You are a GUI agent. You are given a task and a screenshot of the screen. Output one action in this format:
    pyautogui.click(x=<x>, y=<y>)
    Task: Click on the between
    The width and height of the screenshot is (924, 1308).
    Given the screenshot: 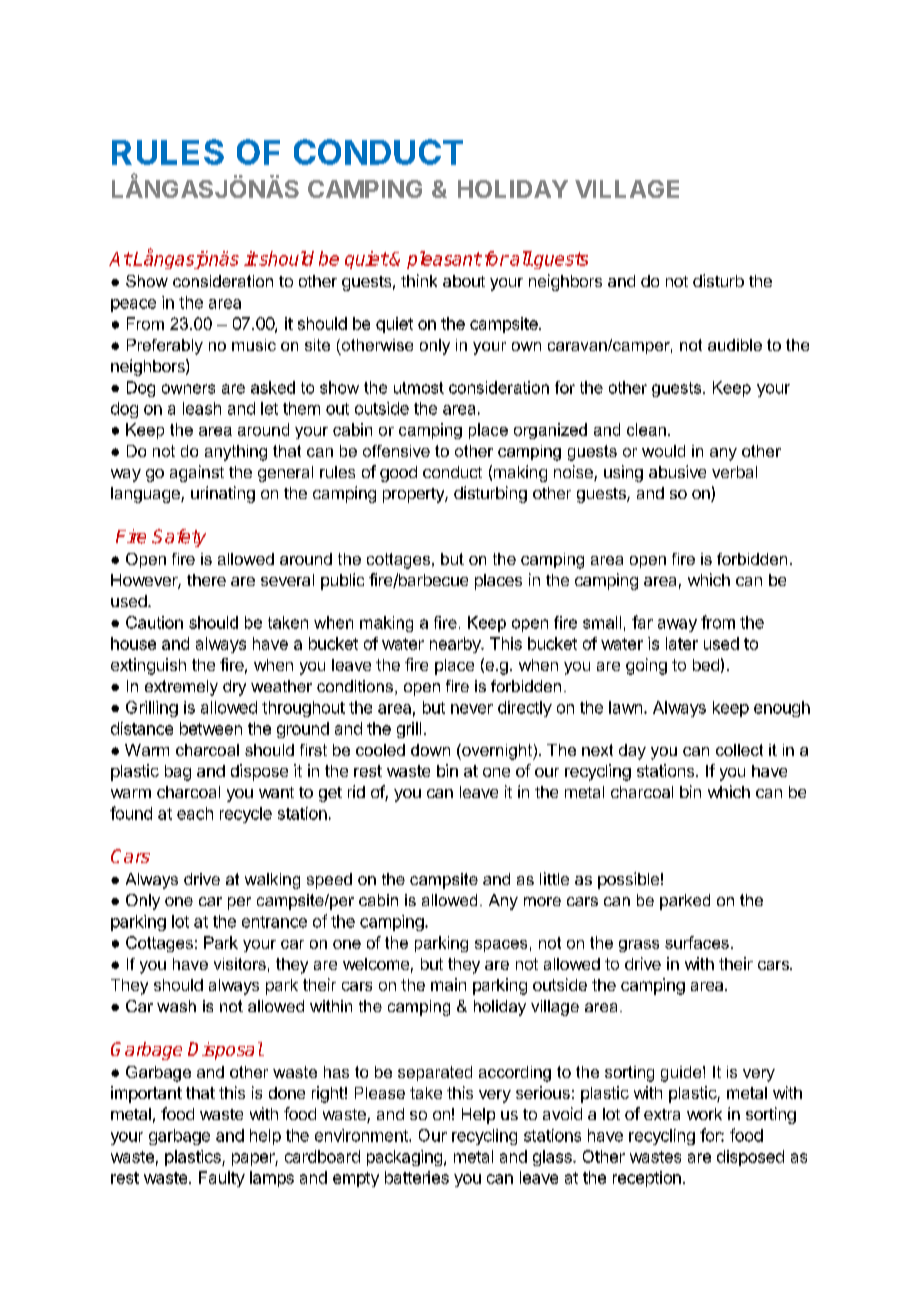 What is the action you would take?
    pyautogui.click(x=211, y=728)
